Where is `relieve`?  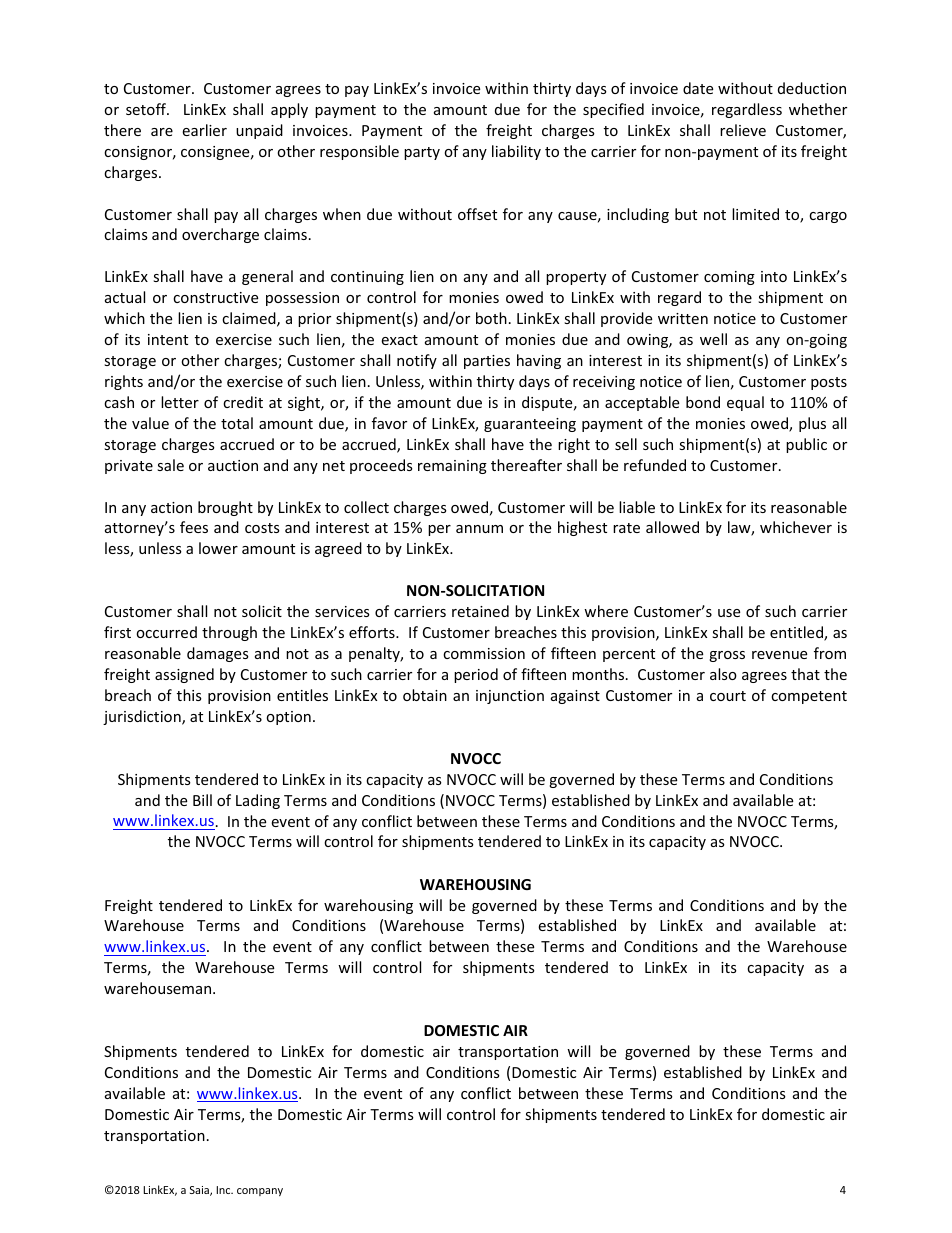 relieve is located at coordinates (743, 130).
